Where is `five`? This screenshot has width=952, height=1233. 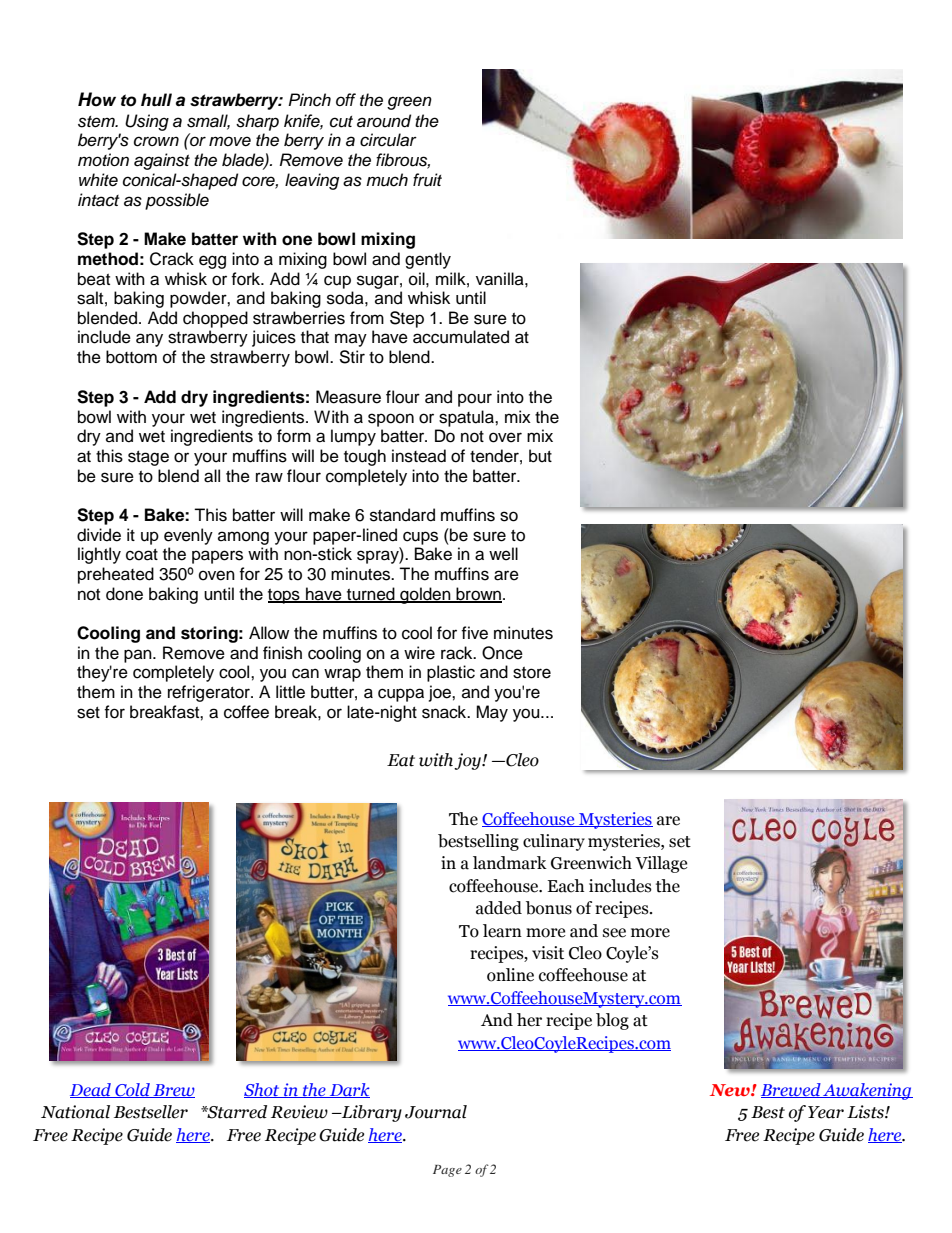
five is located at coordinates (474, 633).
